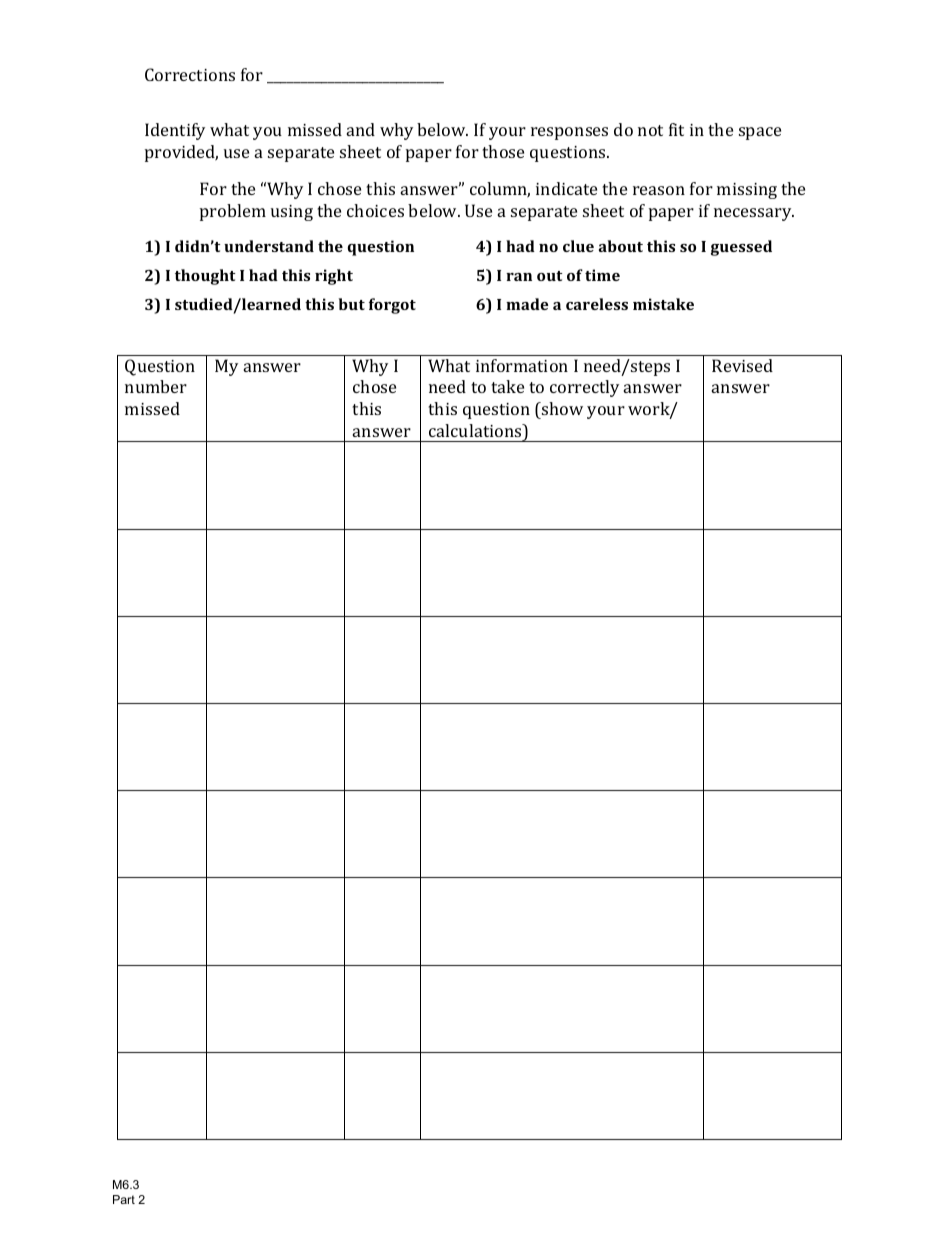 Image resolution: width=952 pixels, height=1233 pixels. What do you see at coordinates (561, 408) in the image?
I see `show` at bounding box center [561, 408].
